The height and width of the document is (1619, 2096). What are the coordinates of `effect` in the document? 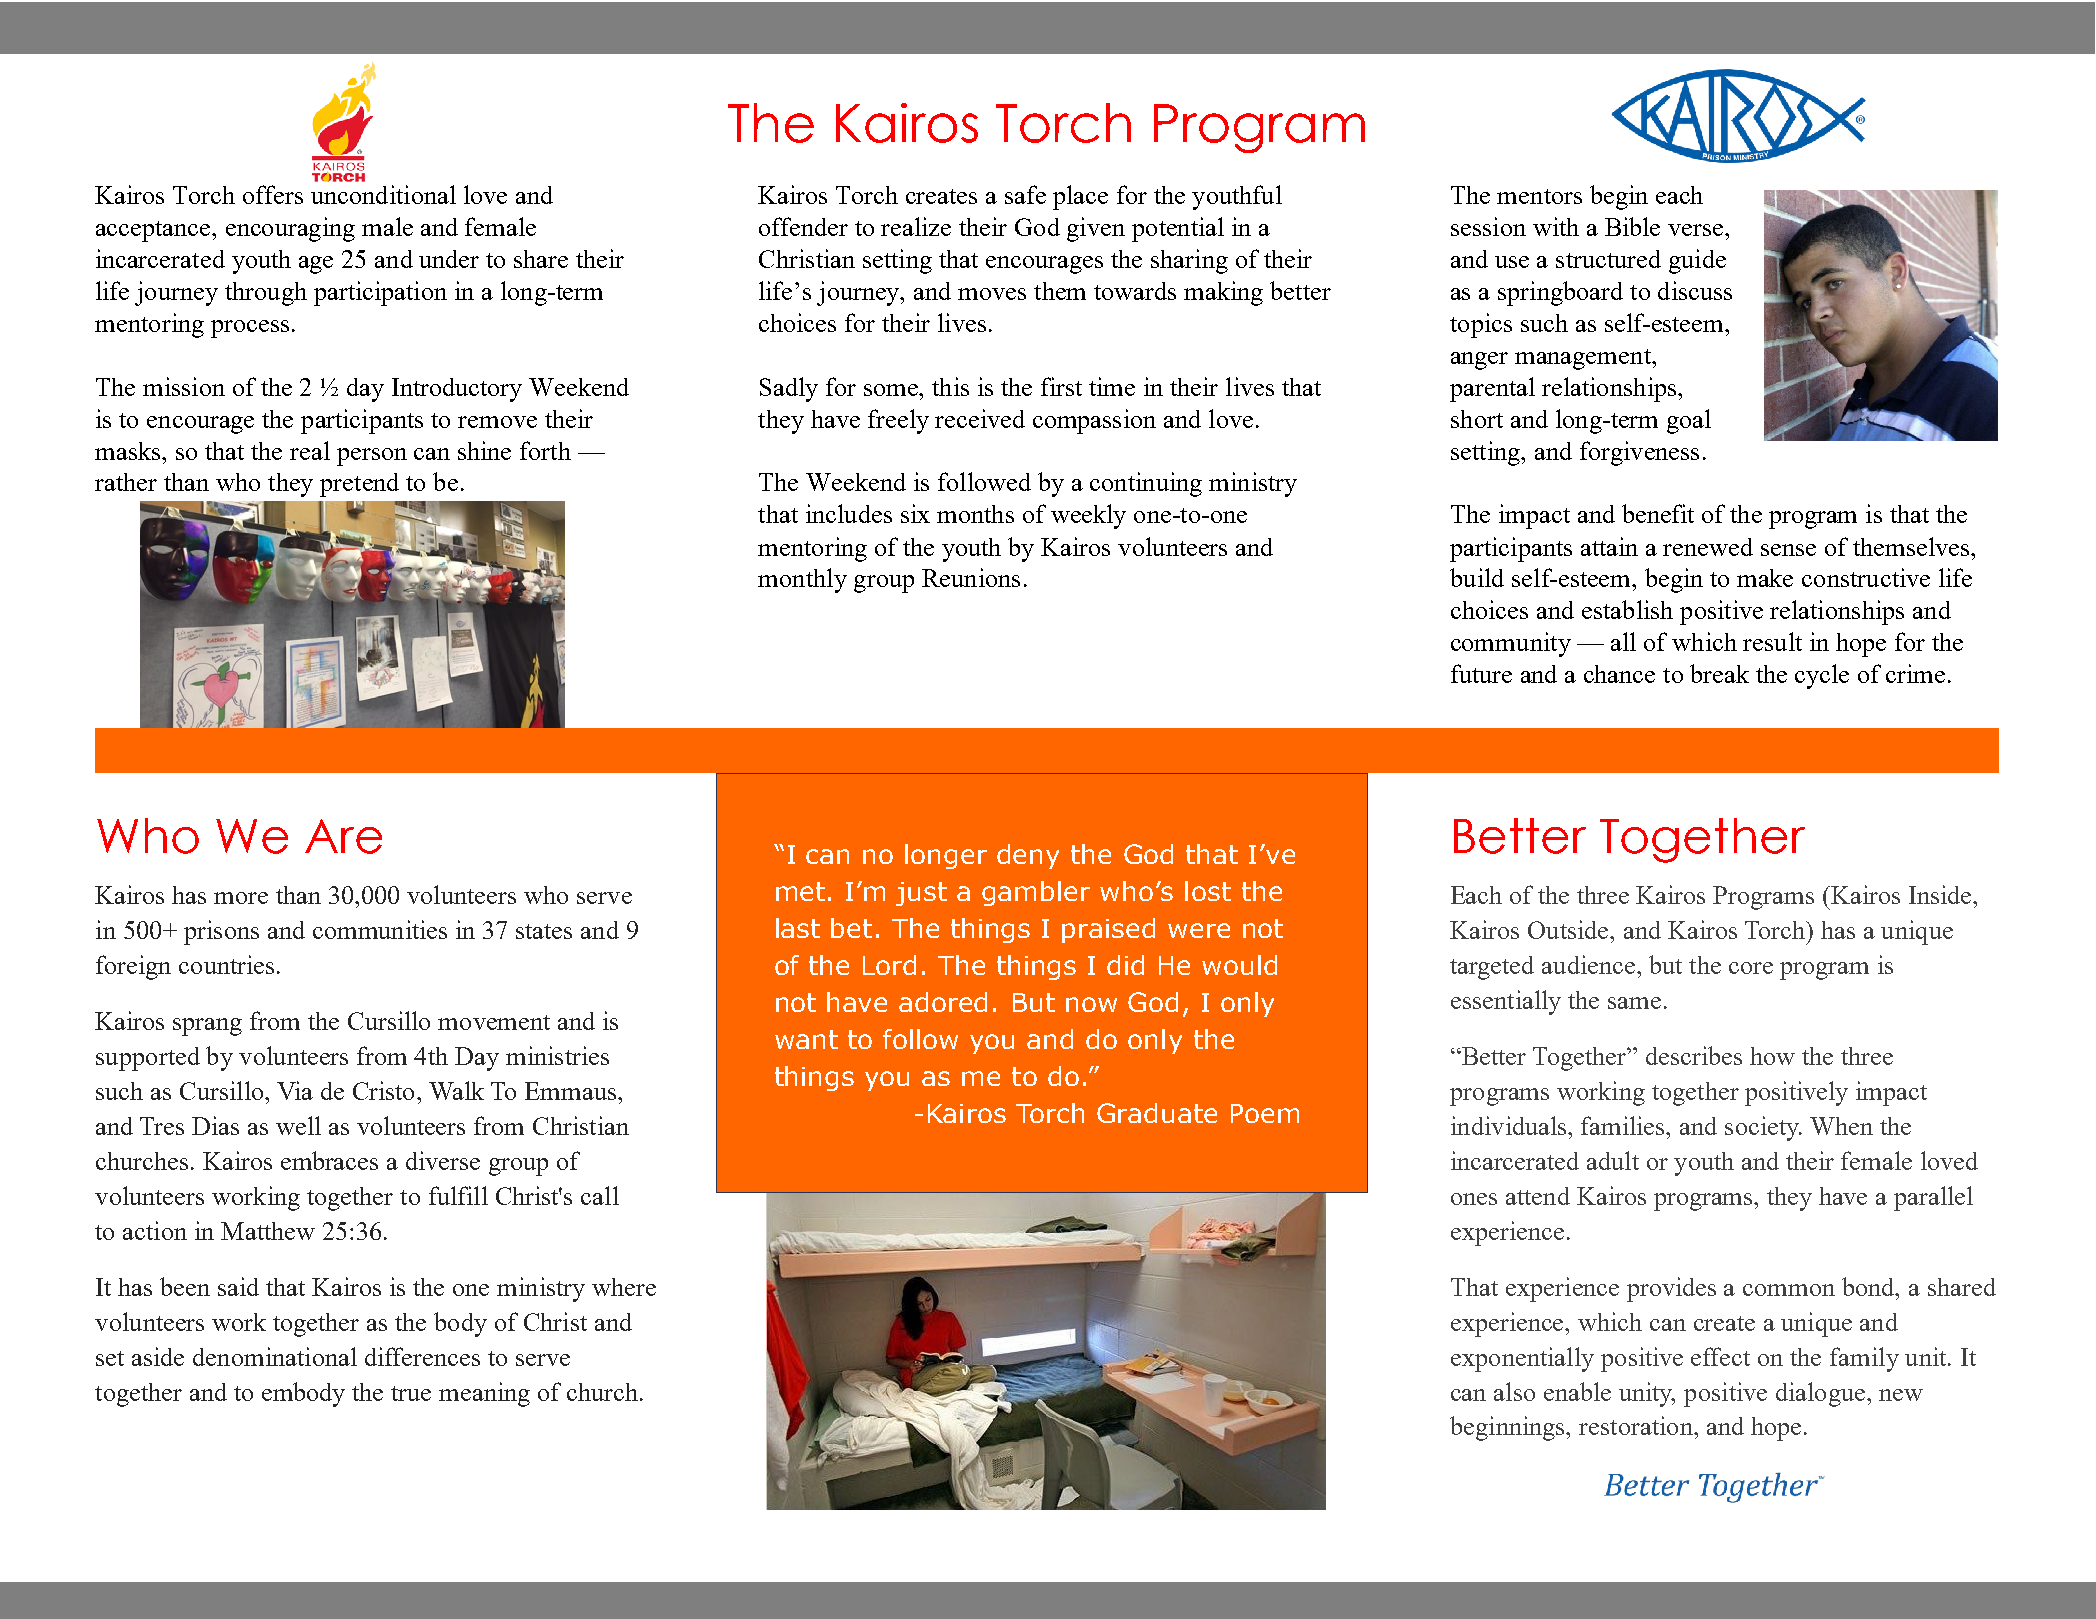 It's located at (1720, 1356).
